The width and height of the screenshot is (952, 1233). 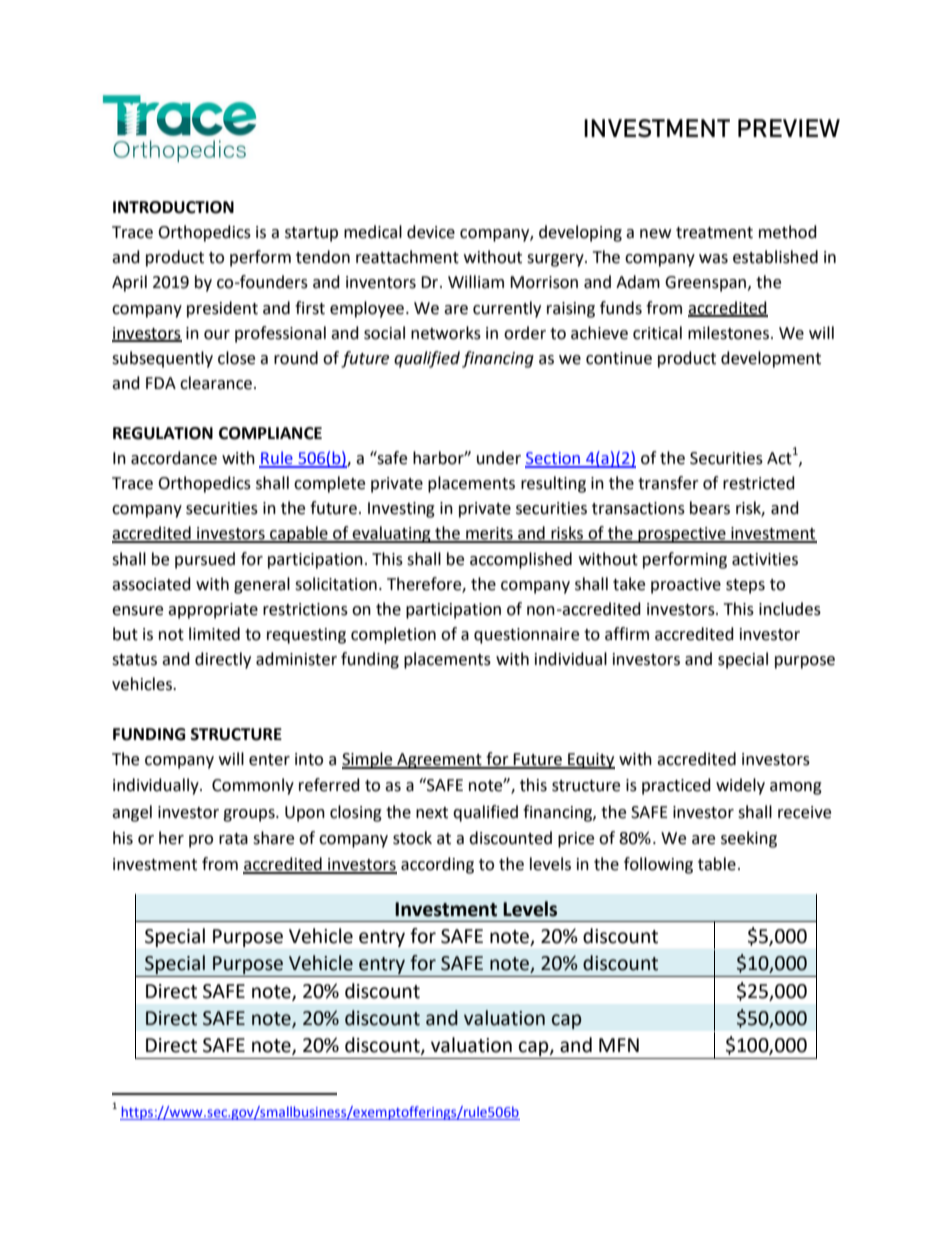 What do you see at coordinates (740, 786) in the screenshot?
I see `widely` at bounding box center [740, 786].
